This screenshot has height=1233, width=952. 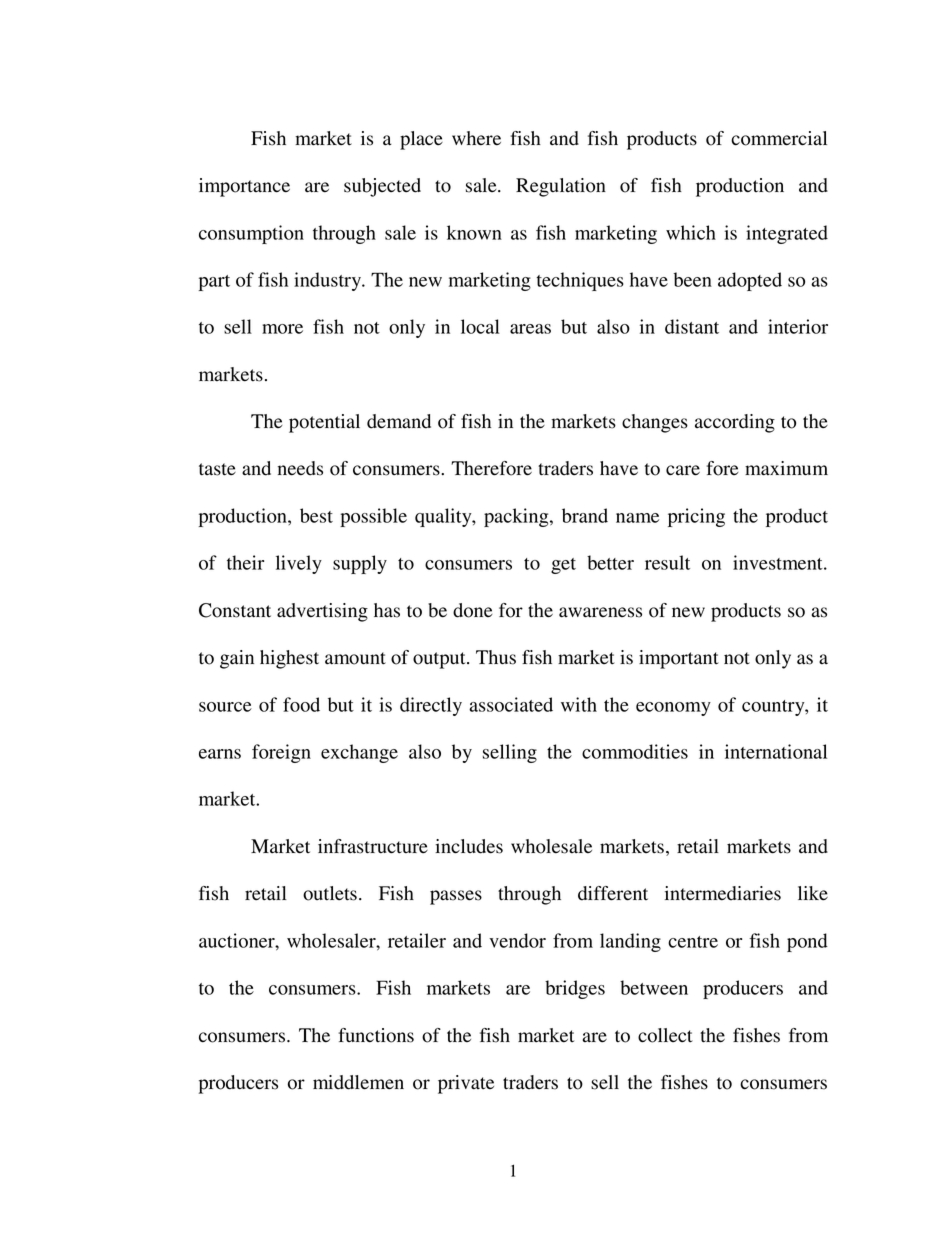 What do you see at coordinates (466, 1084) in the screenshot?
I see `private` at bounding box center [466, 1084].
